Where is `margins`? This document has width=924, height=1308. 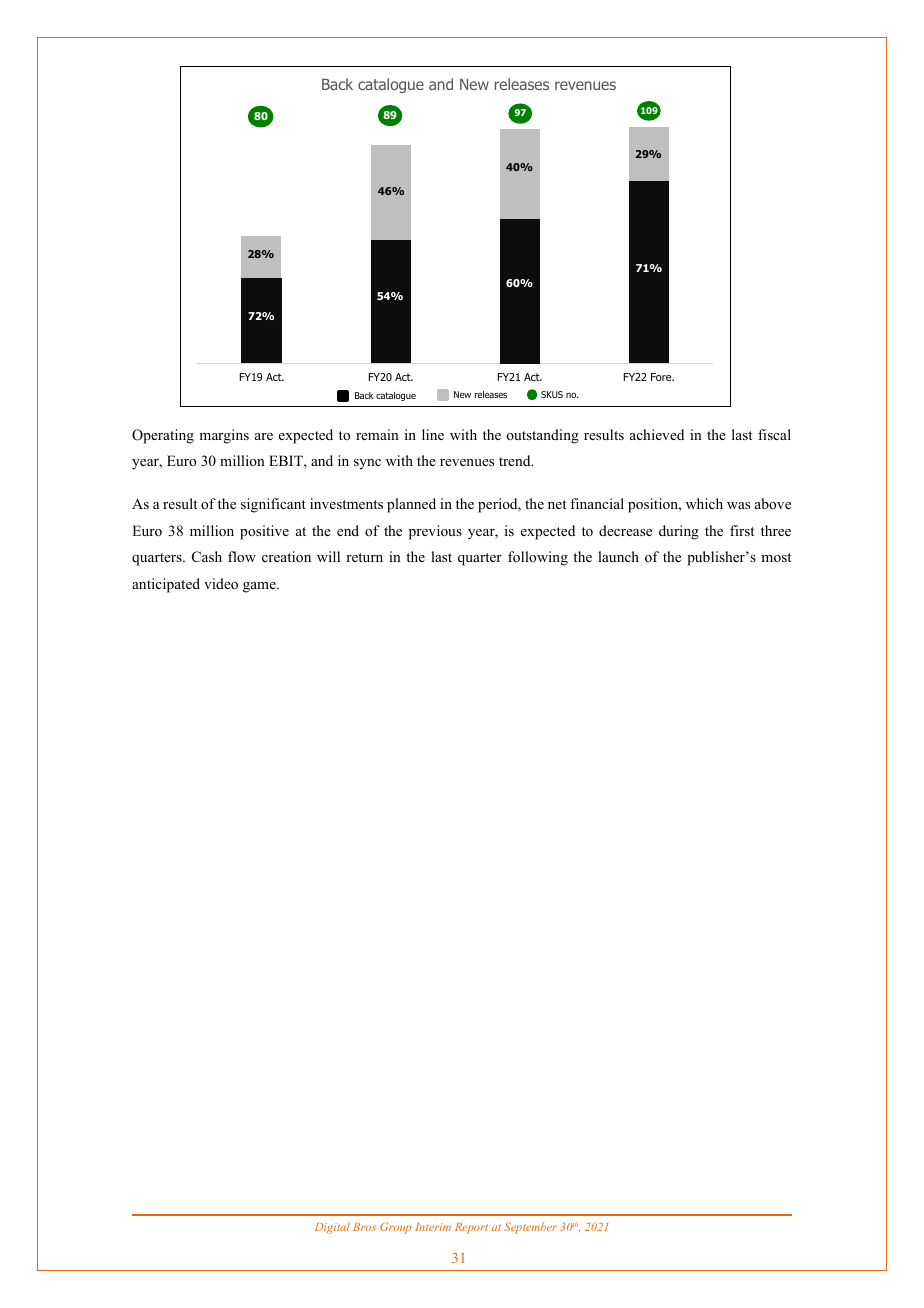
margins is located at coordinates (224, 436).
